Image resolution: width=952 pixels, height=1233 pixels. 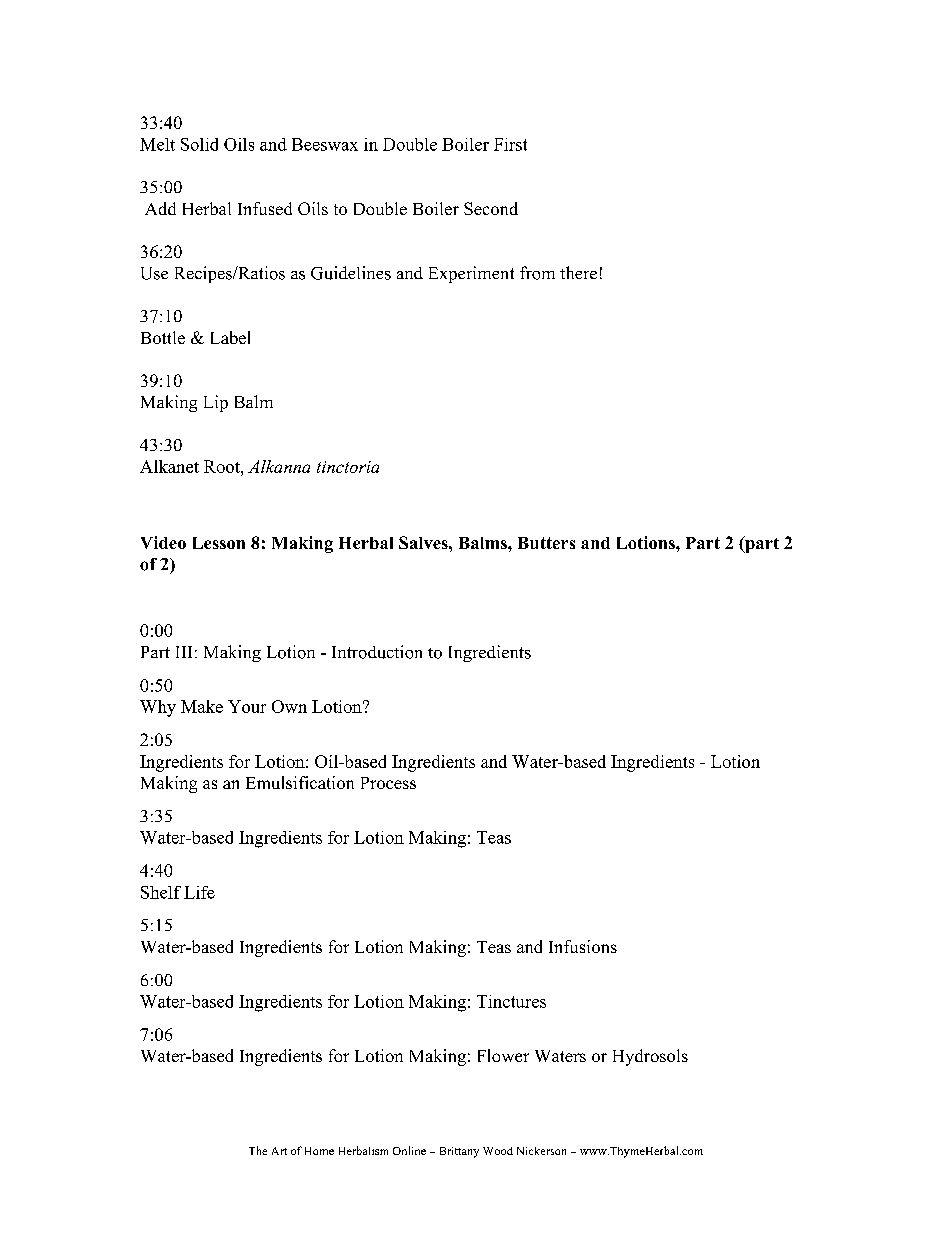 I want to click on Introduction, so click(x=377, y=652).
